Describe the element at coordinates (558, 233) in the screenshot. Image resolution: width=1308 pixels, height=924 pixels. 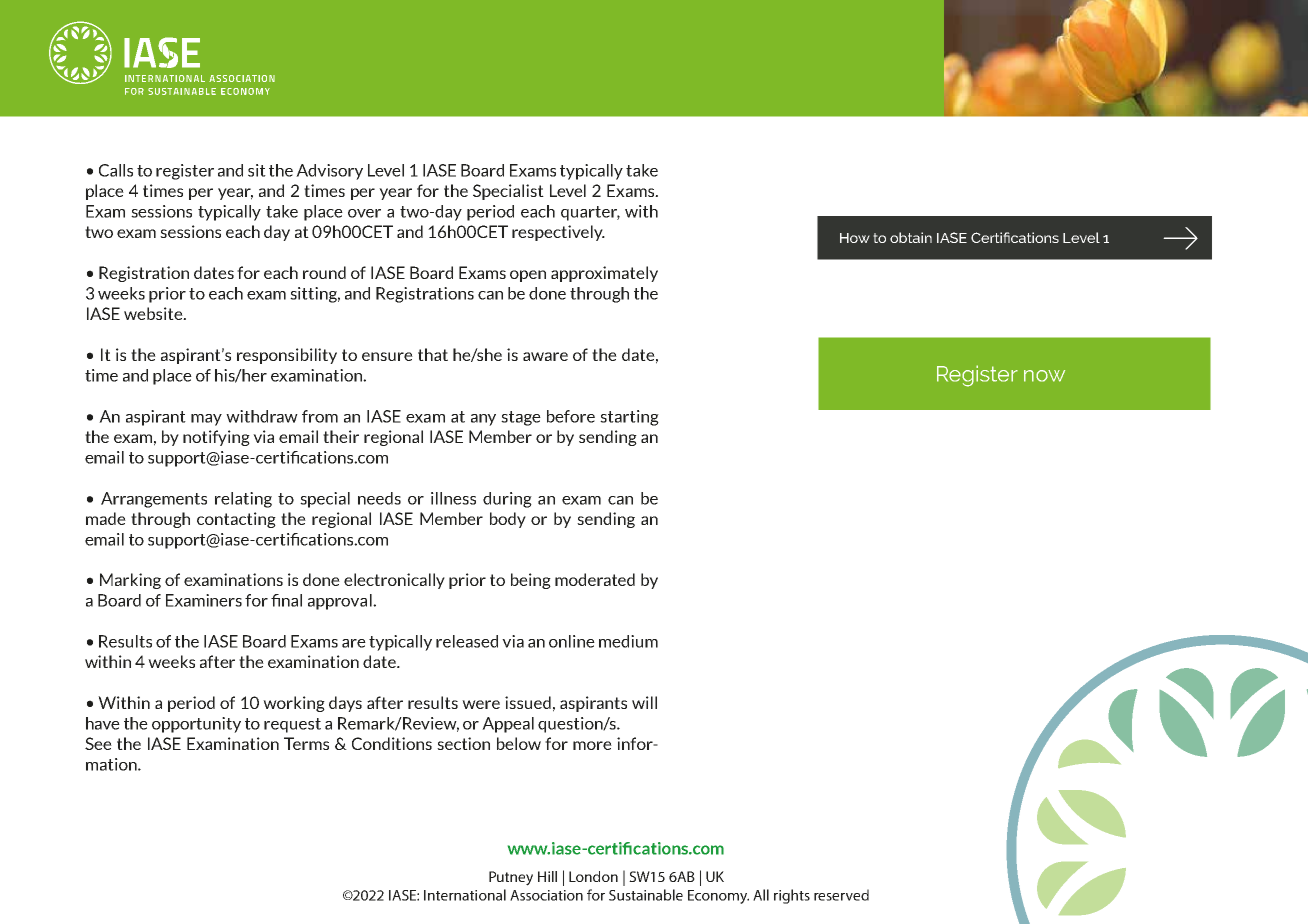
I see `respectively` at that location.
